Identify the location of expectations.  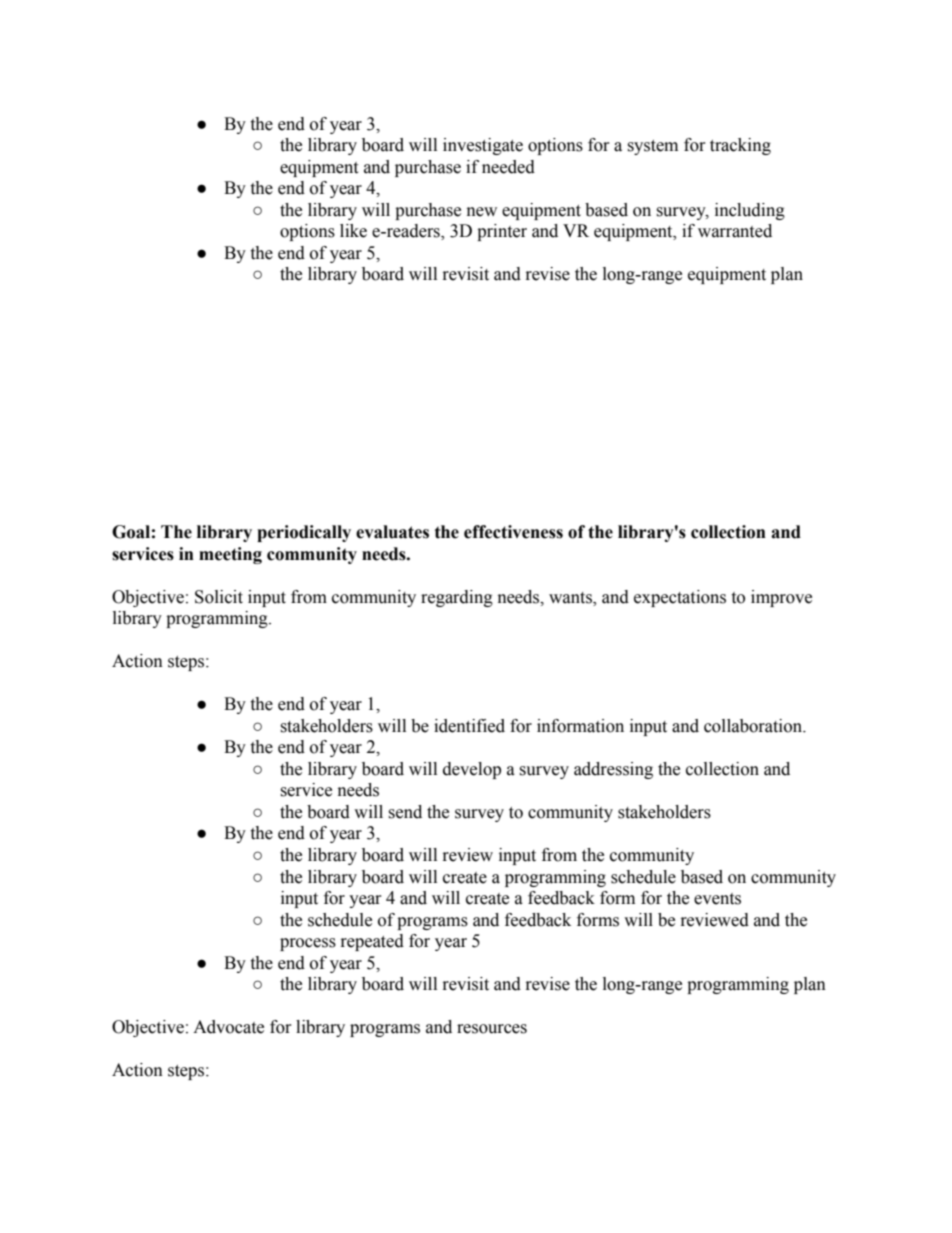
(680, 598).
